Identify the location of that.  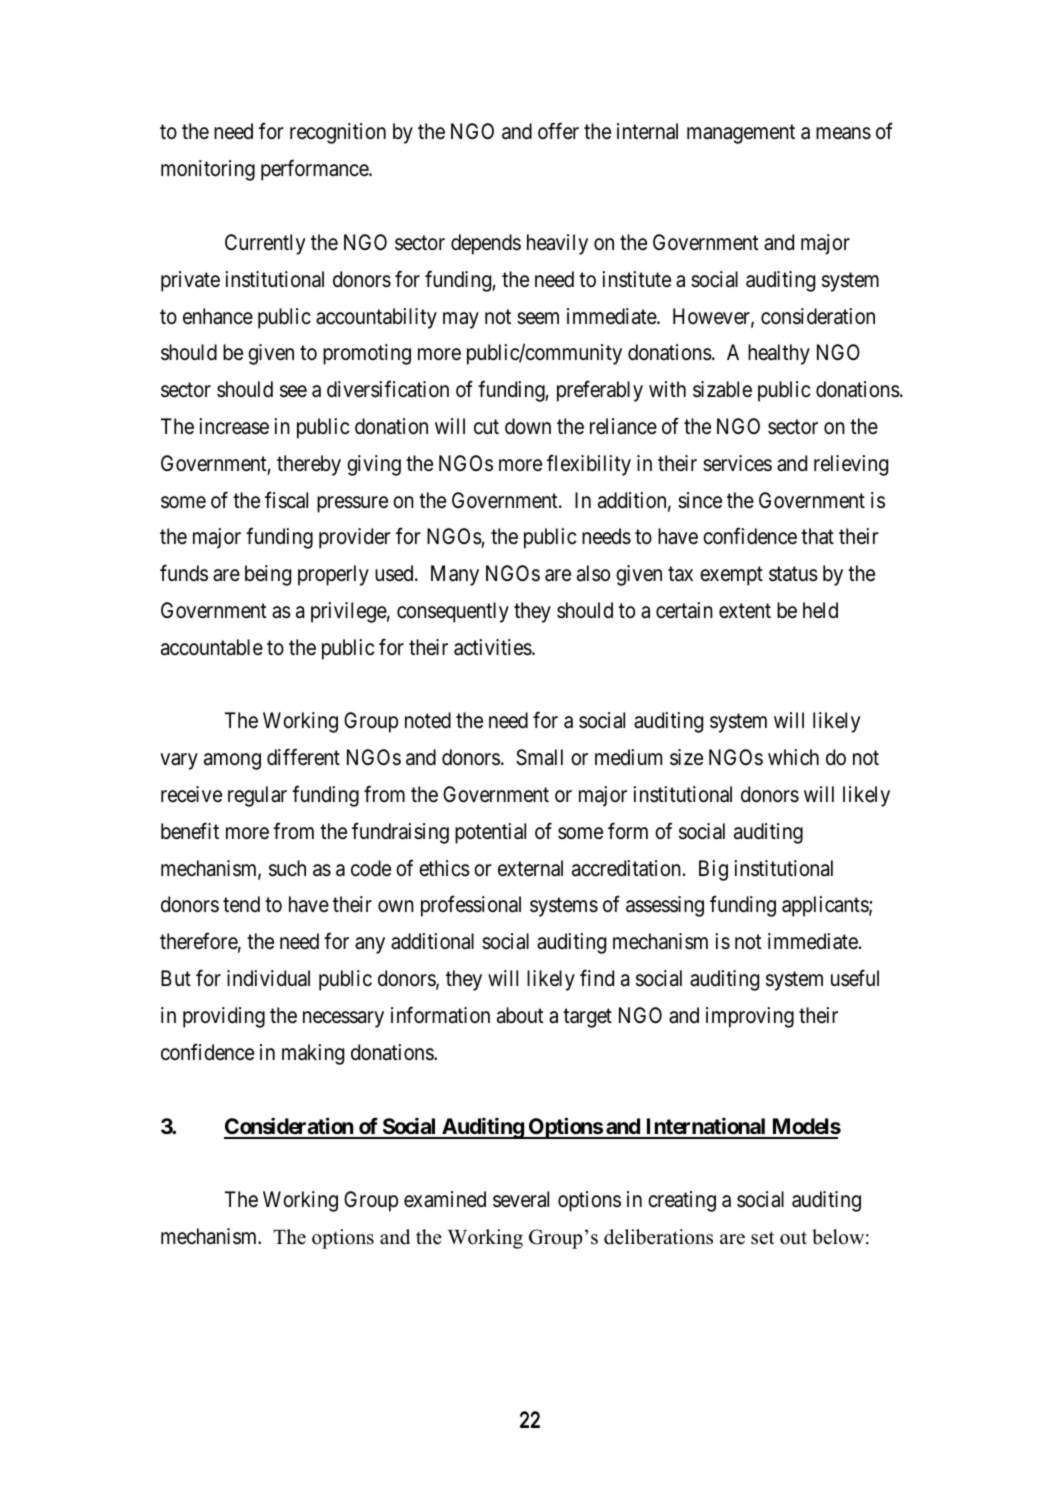
(817, 536).
